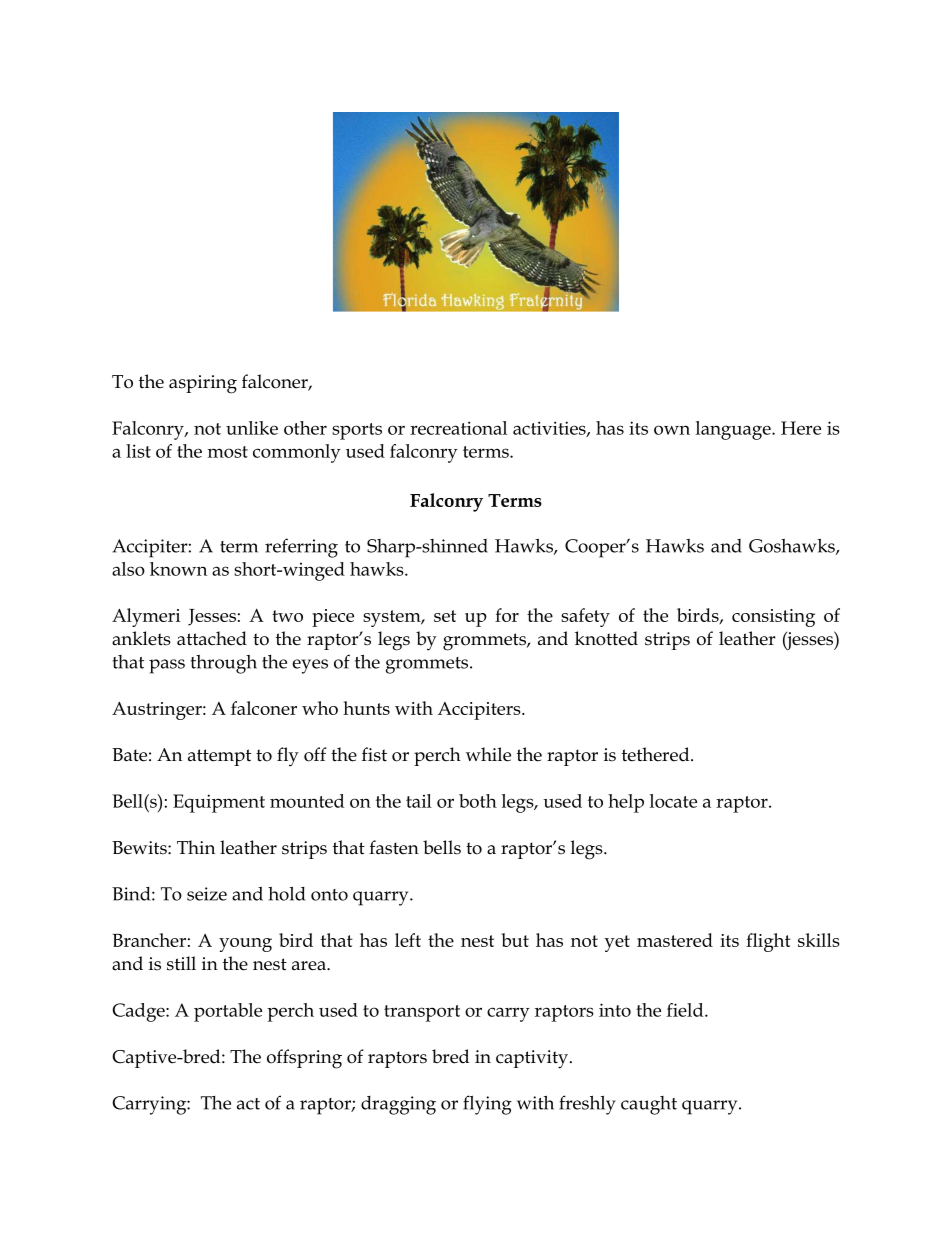 Image resolution: width=952 pixels, height=1233 pixels. What do you see at coordinates (488, 754) in the page?
I see `while` at bounding box center [488, 754].
